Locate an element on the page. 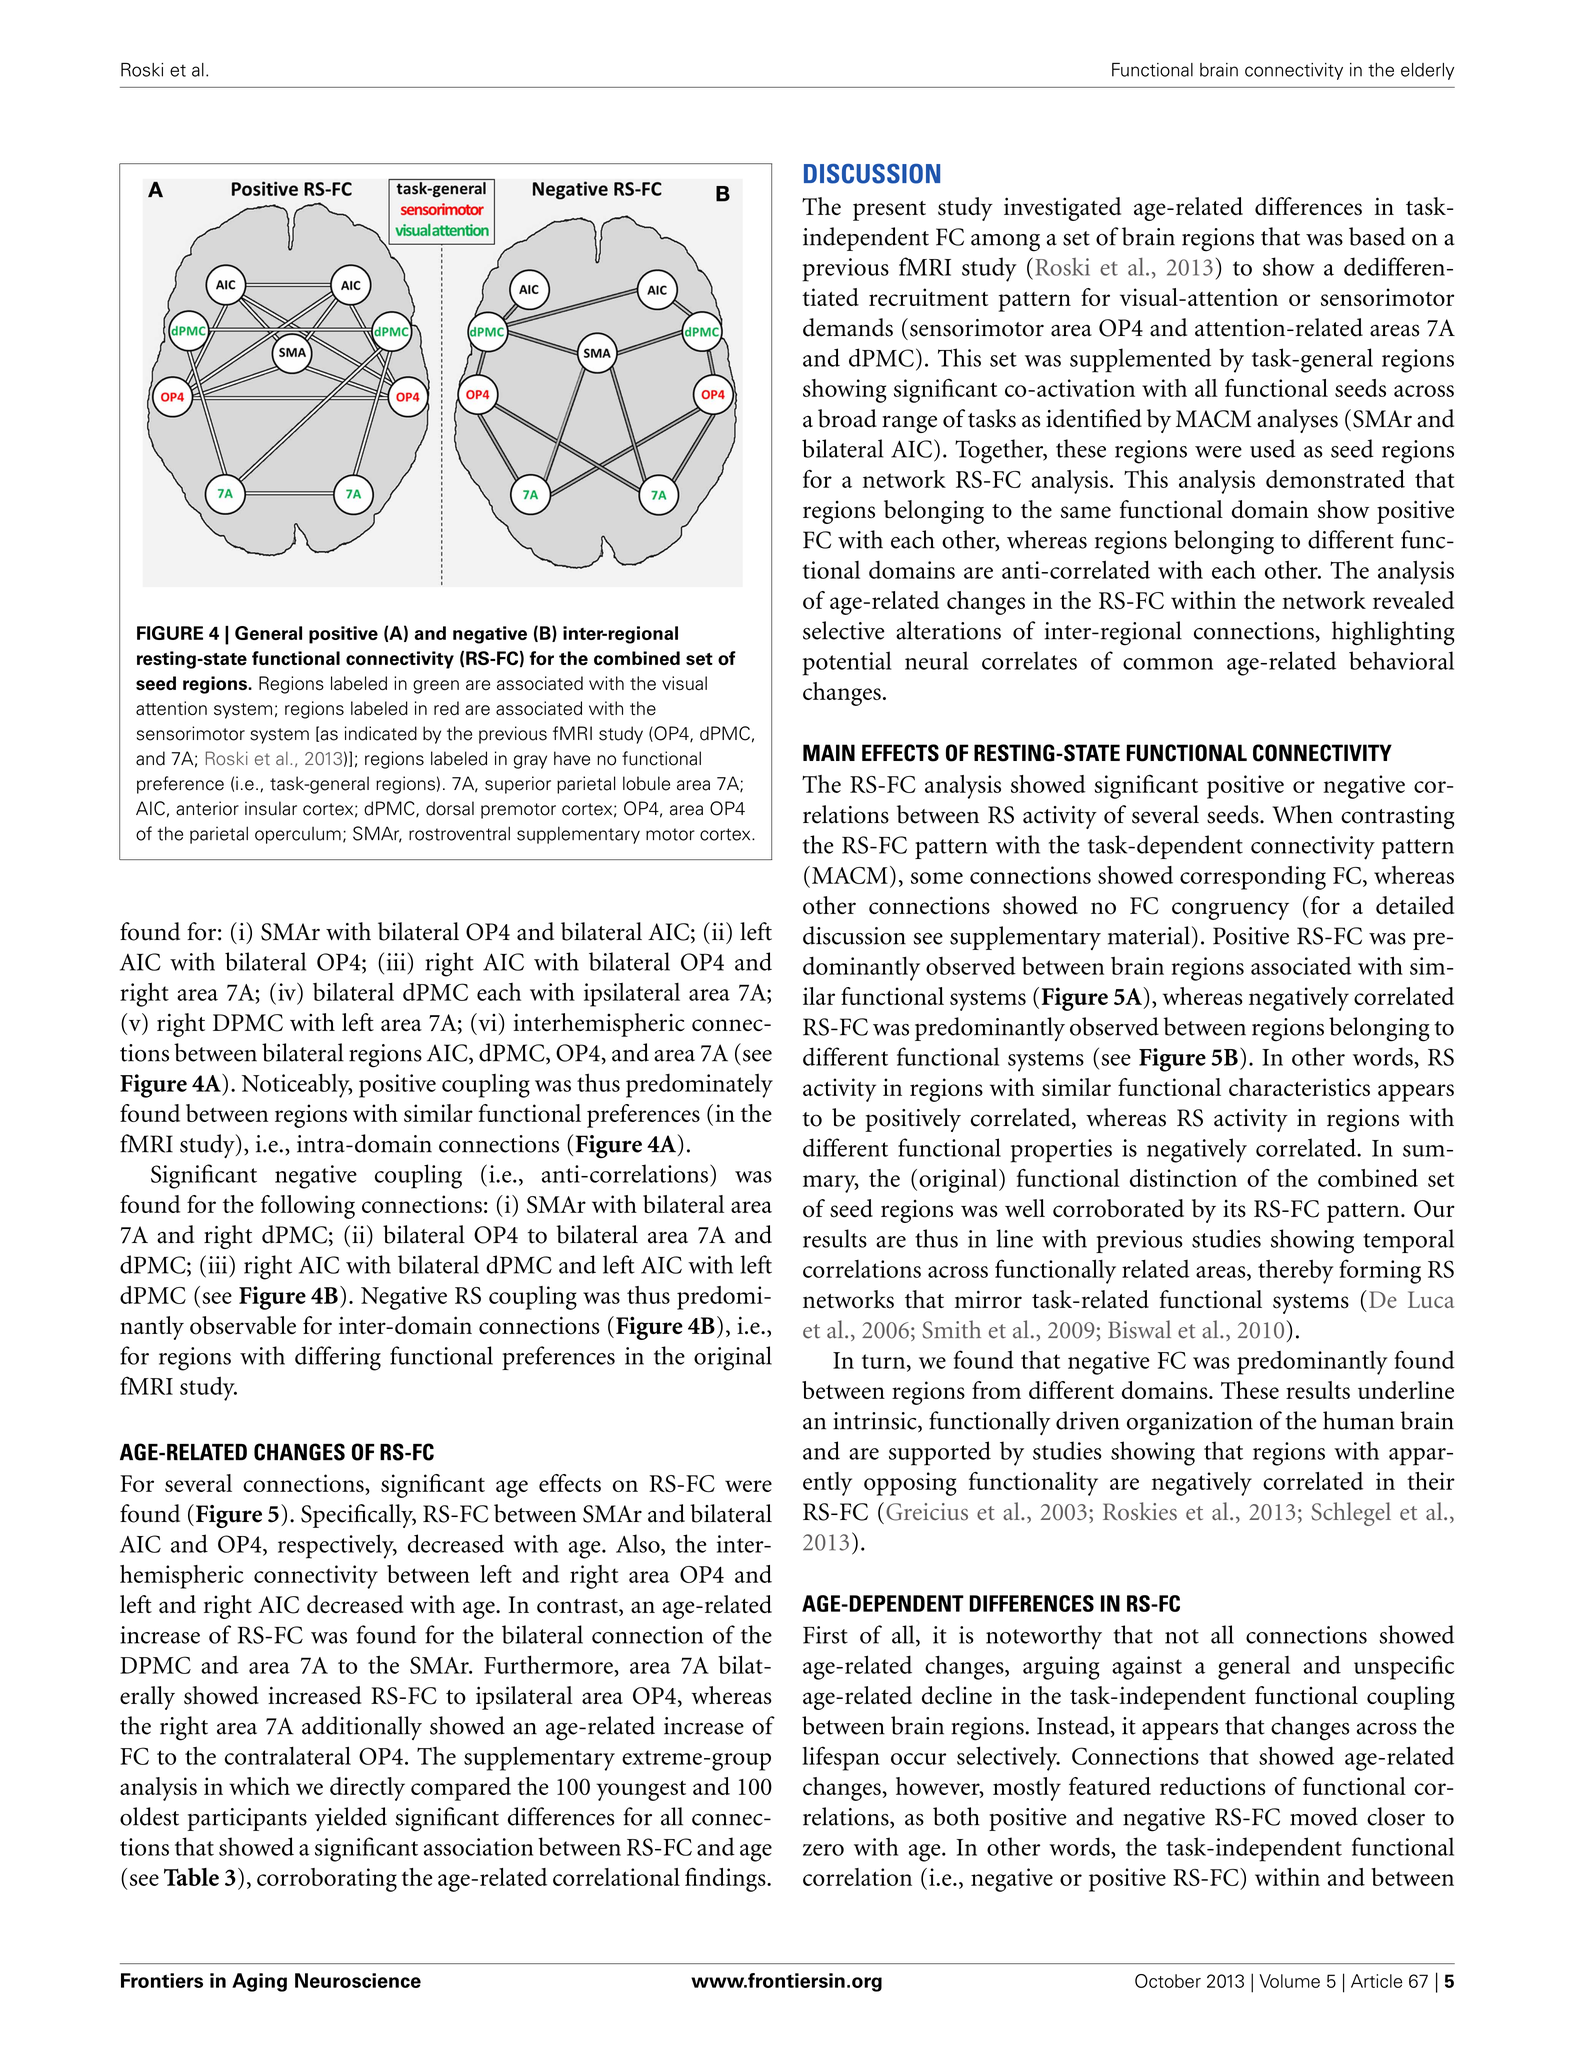 Image resolution: width=1575 pixels, height=2062 pixels. among is located at coordinates (1005, 243).
